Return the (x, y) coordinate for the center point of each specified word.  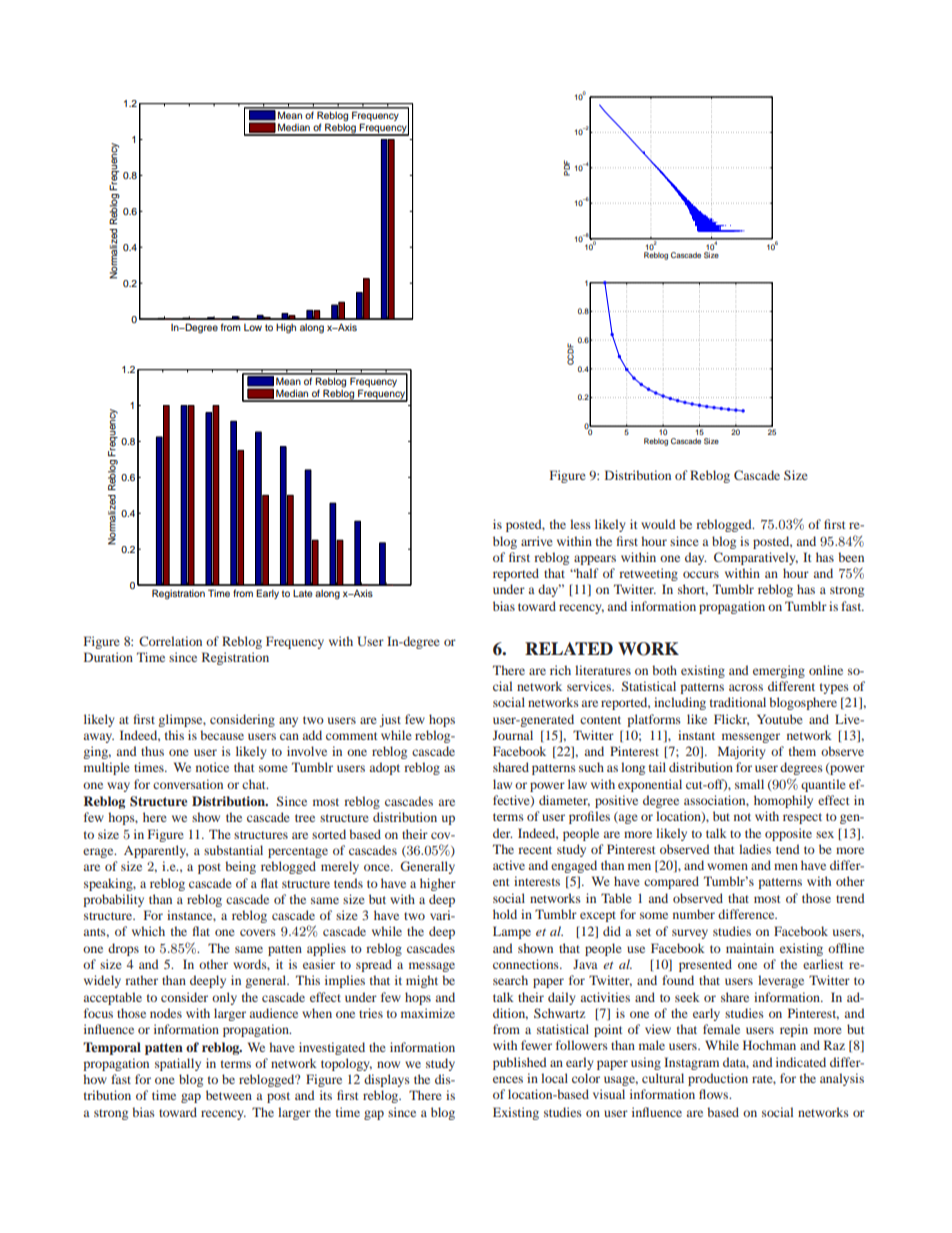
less (580, 524)
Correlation (170, 641)
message (432, 967)
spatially (178, 1064)
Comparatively (756, 558)
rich (560, 670)
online (826, 670)
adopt (385, 768)
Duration (108, 657)
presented (705, 965)
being (240, 867)
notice (212, 767)
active (509, 865)
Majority (741, 752)
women (727, 866)
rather (141, 980)
